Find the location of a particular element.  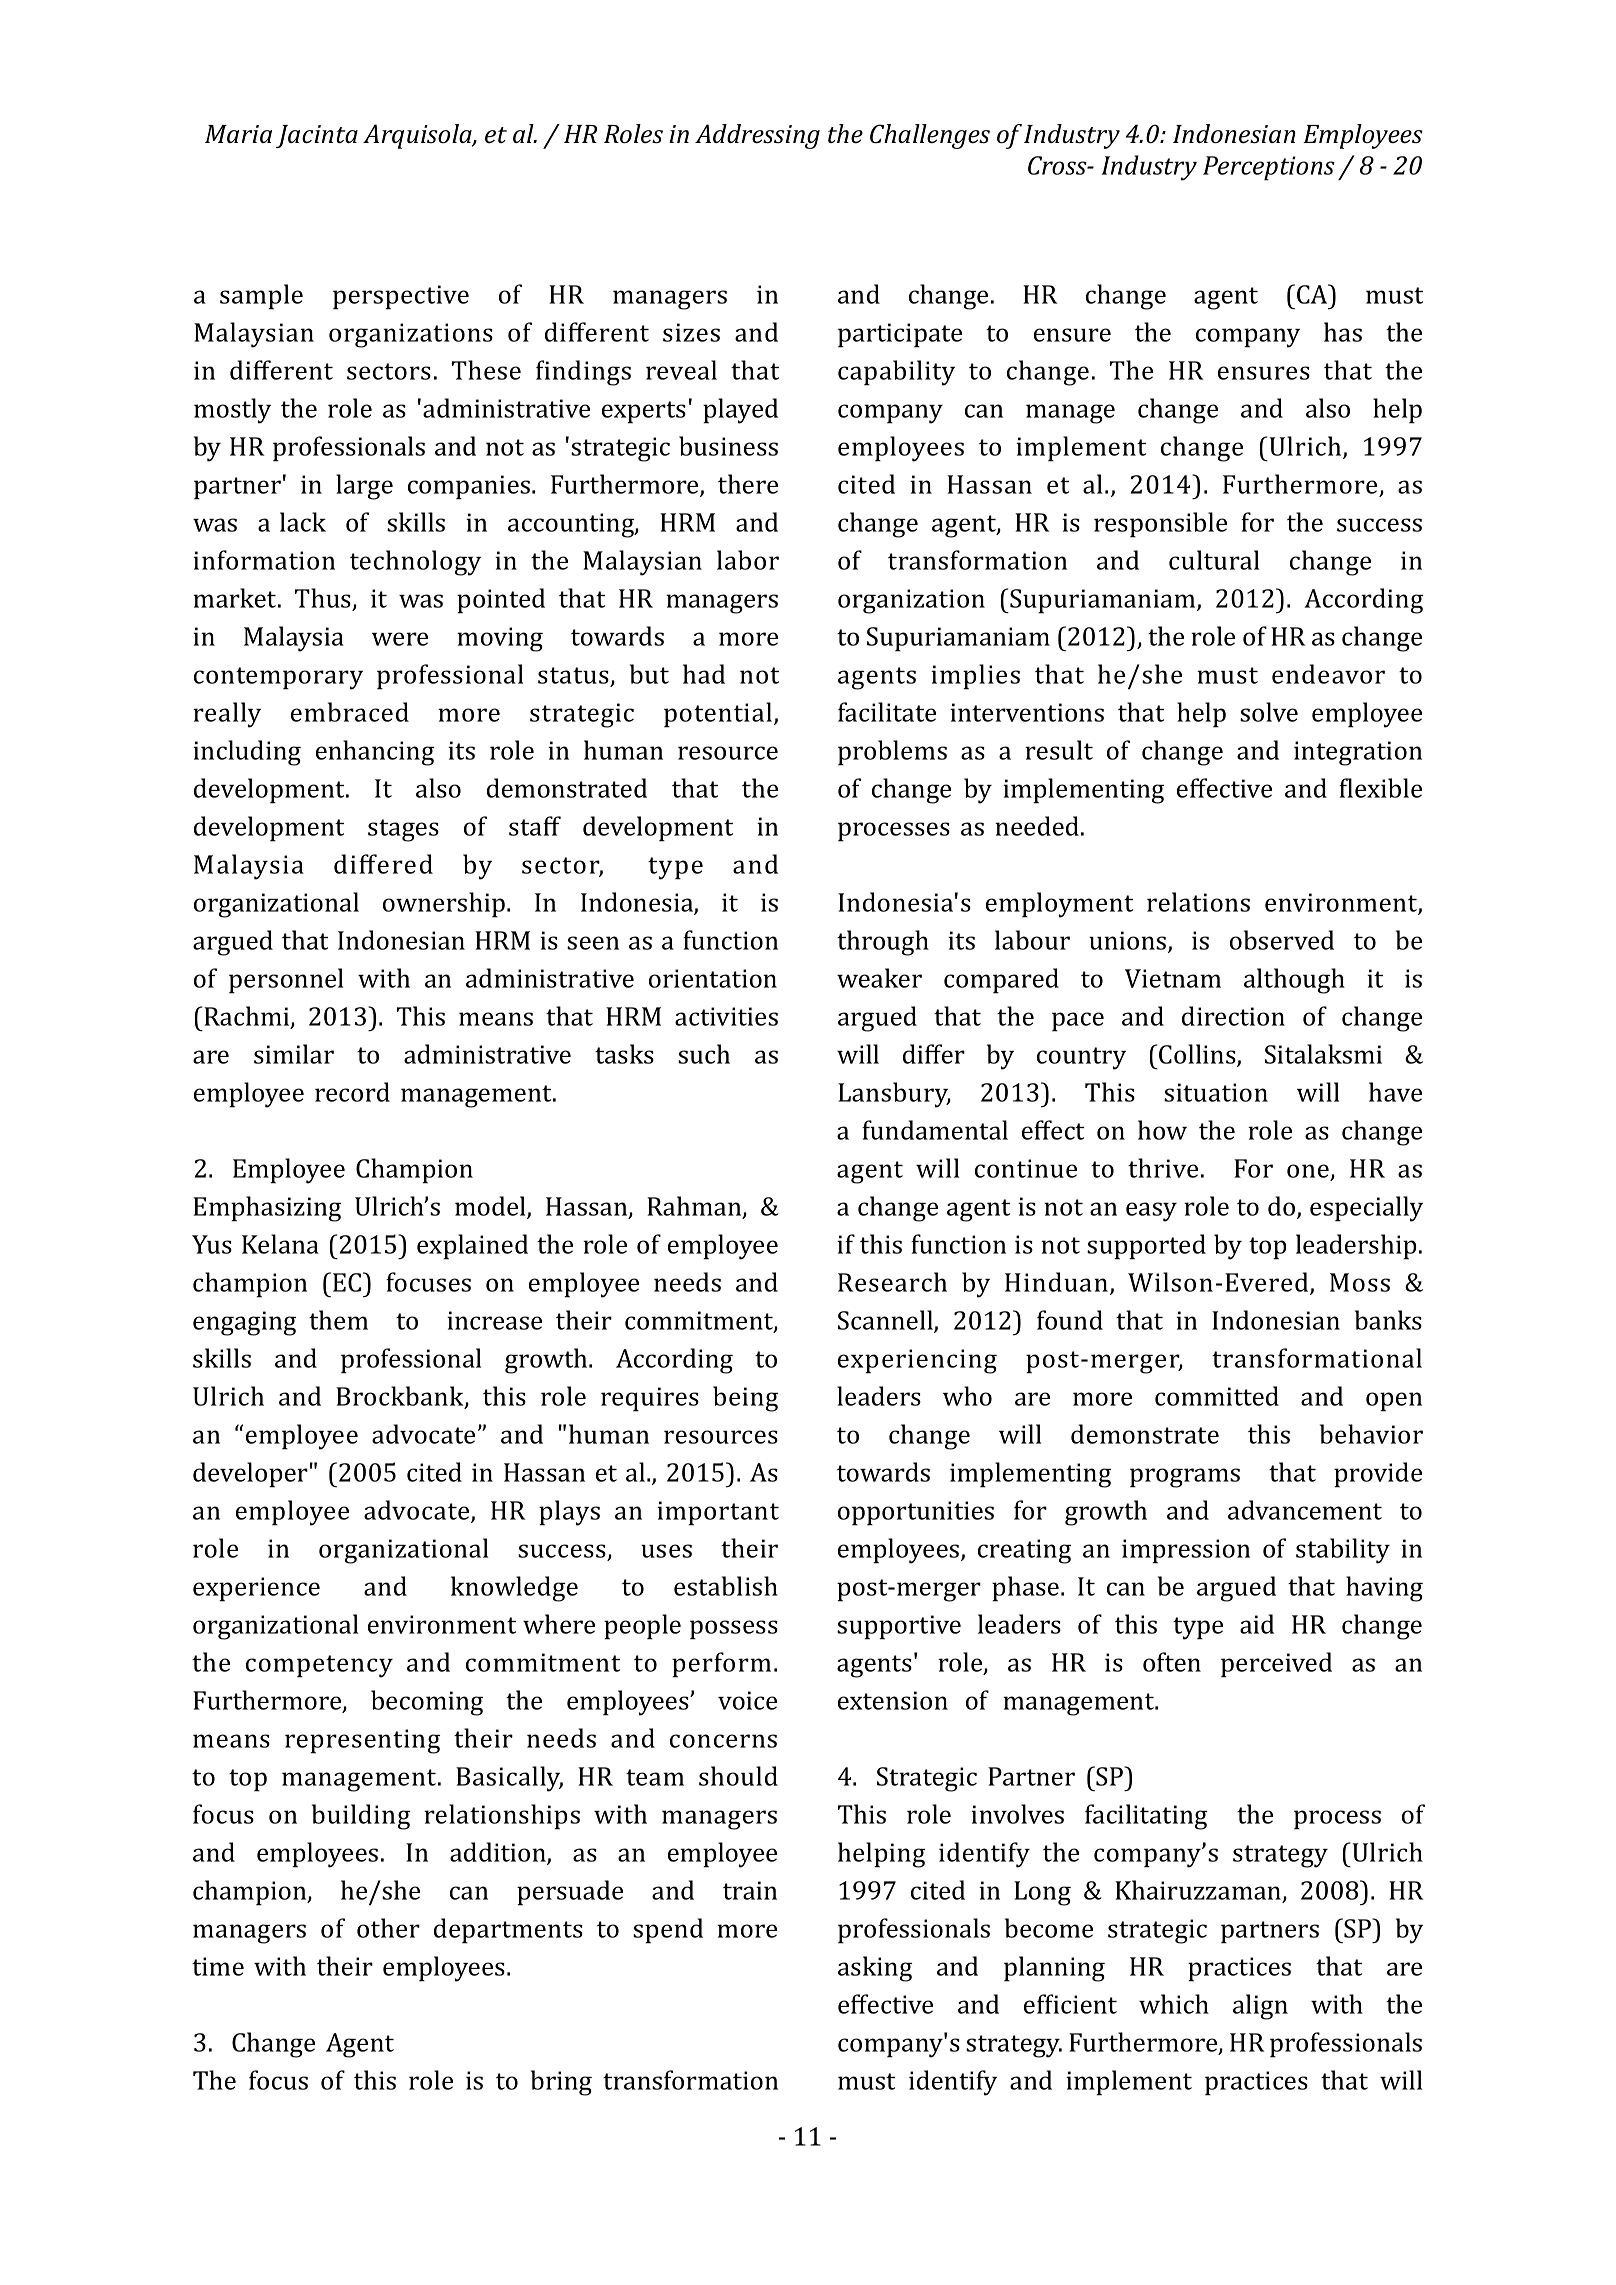

them is located at coordinates (338, 1320).
